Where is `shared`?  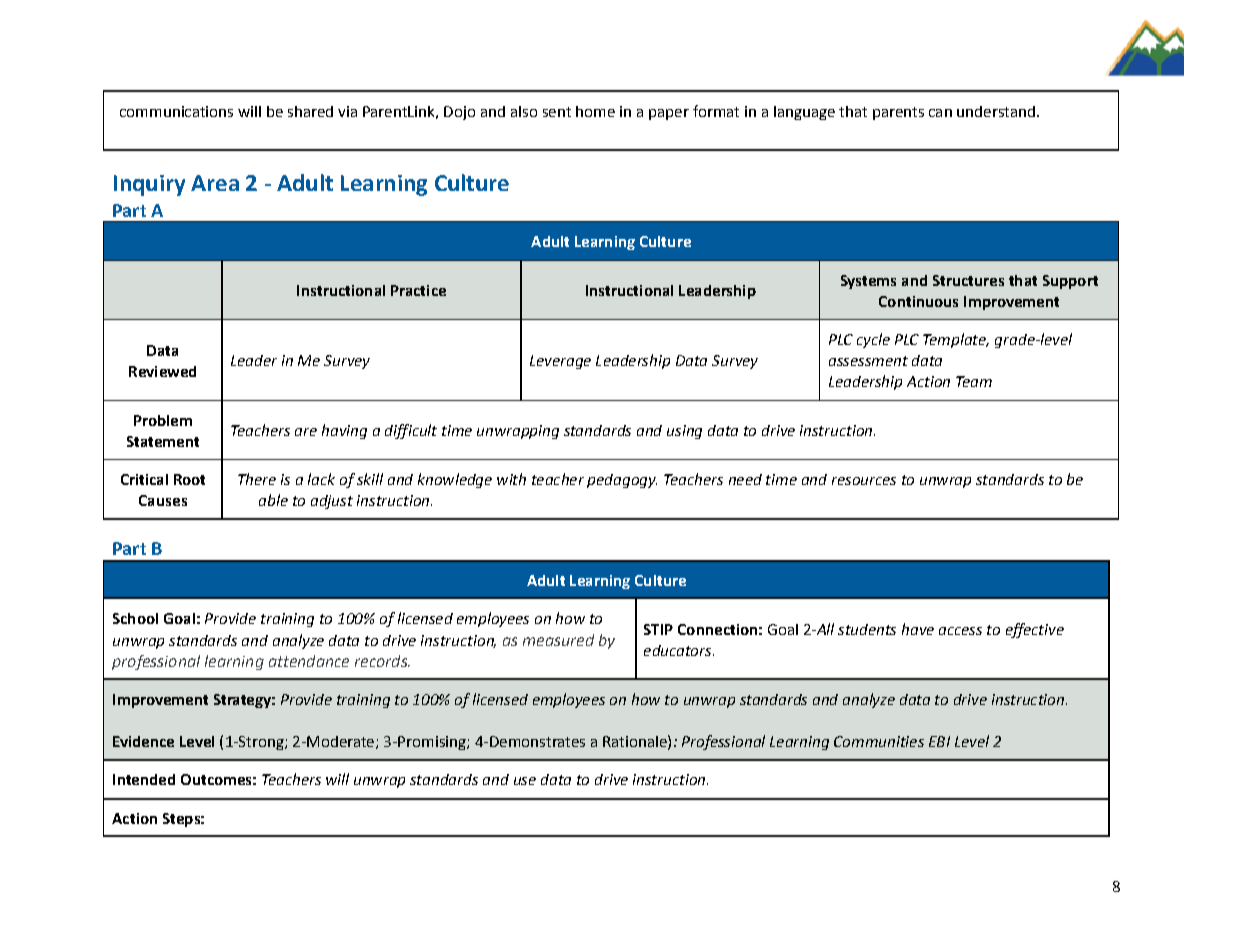
shared is located at coordinates (310, 111).
